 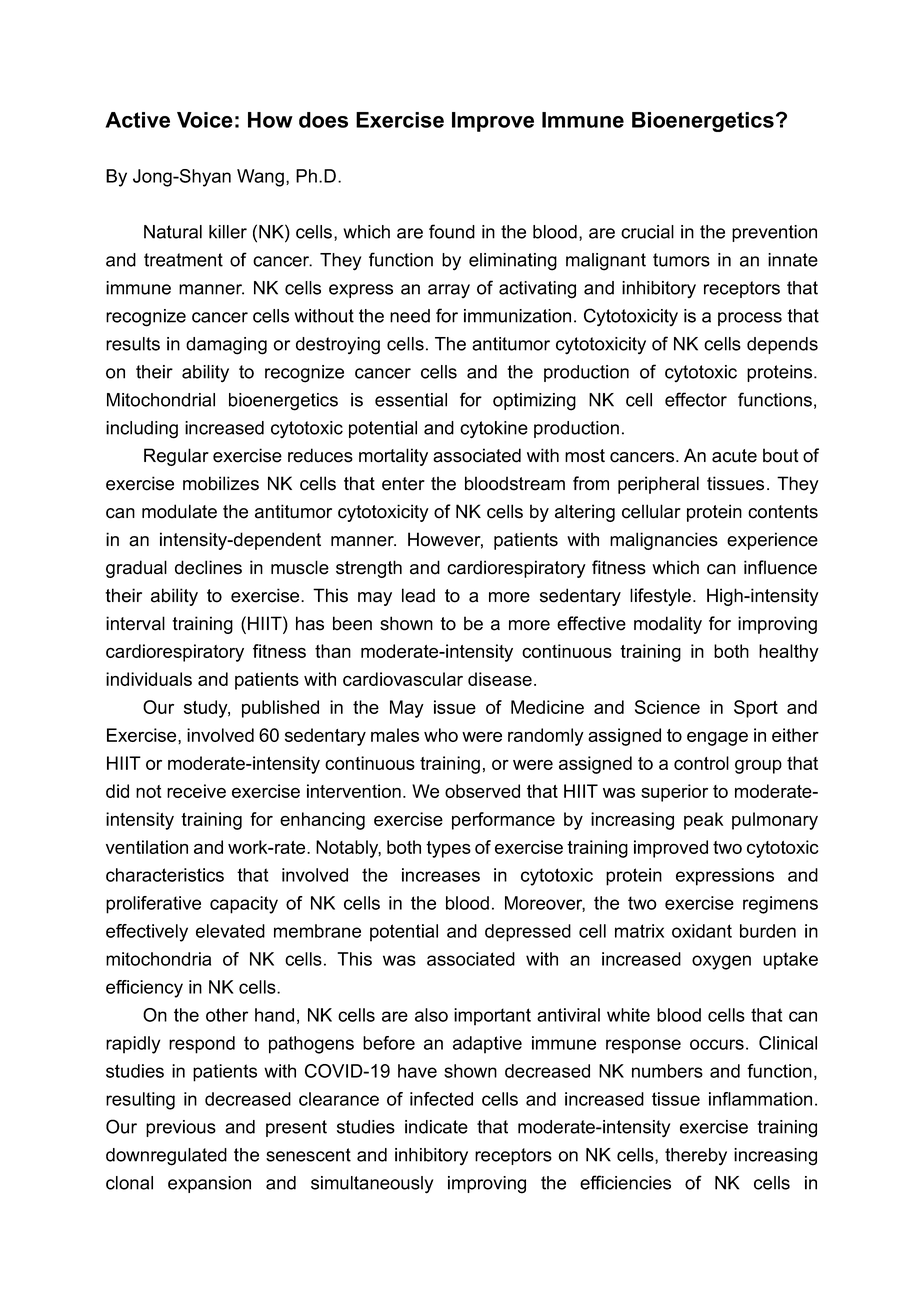 What do you see at coordinates (774, 233) in the screenshot?
I see `prevention` at bounding box center [774, 233].
